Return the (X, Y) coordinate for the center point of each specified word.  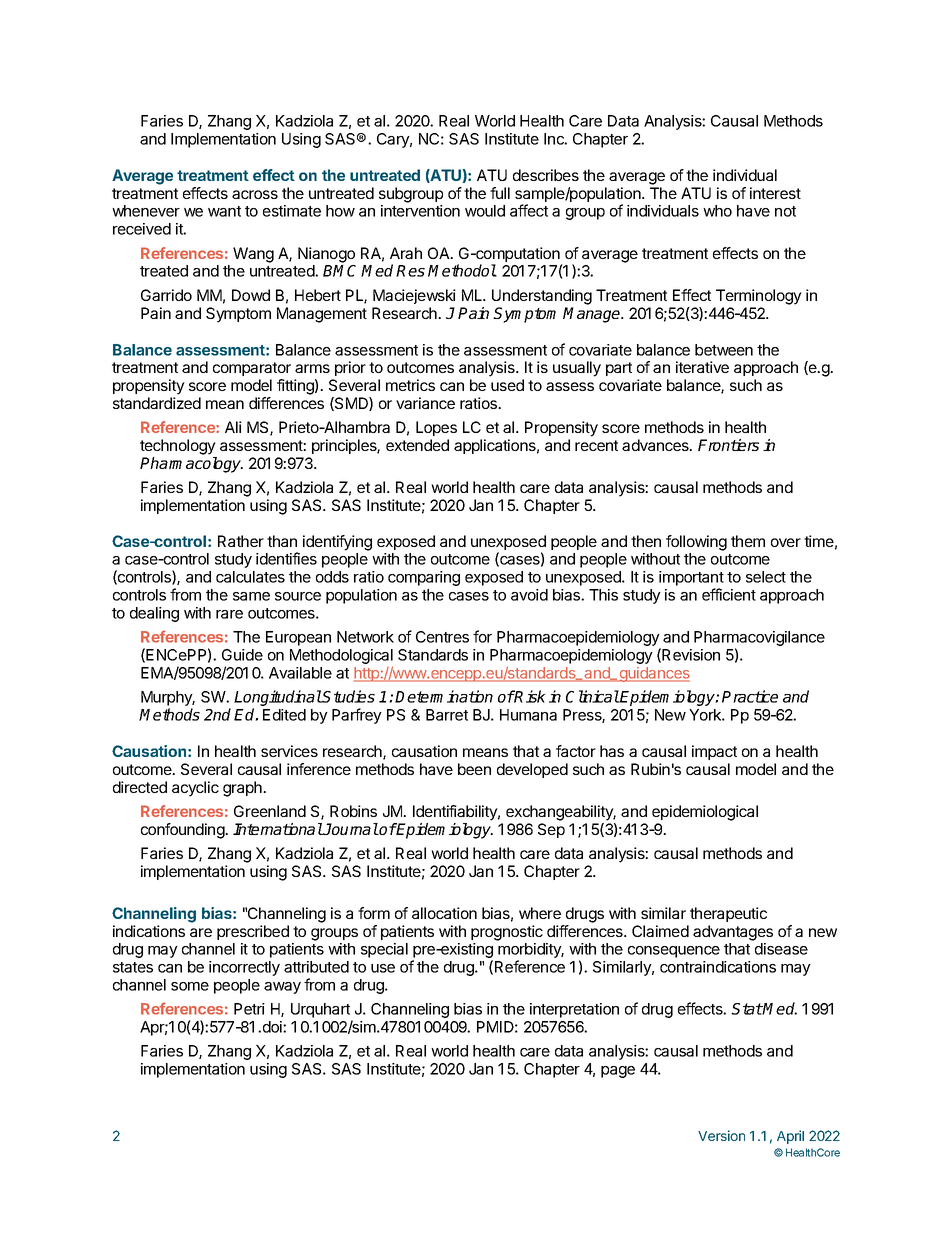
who (717, 211)
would (485, 211)
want (224, 211)
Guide (242, 655)
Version (721, 1135)
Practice (750, 696)
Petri (249, 1009)
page (618, 1072)
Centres (442, 637)
